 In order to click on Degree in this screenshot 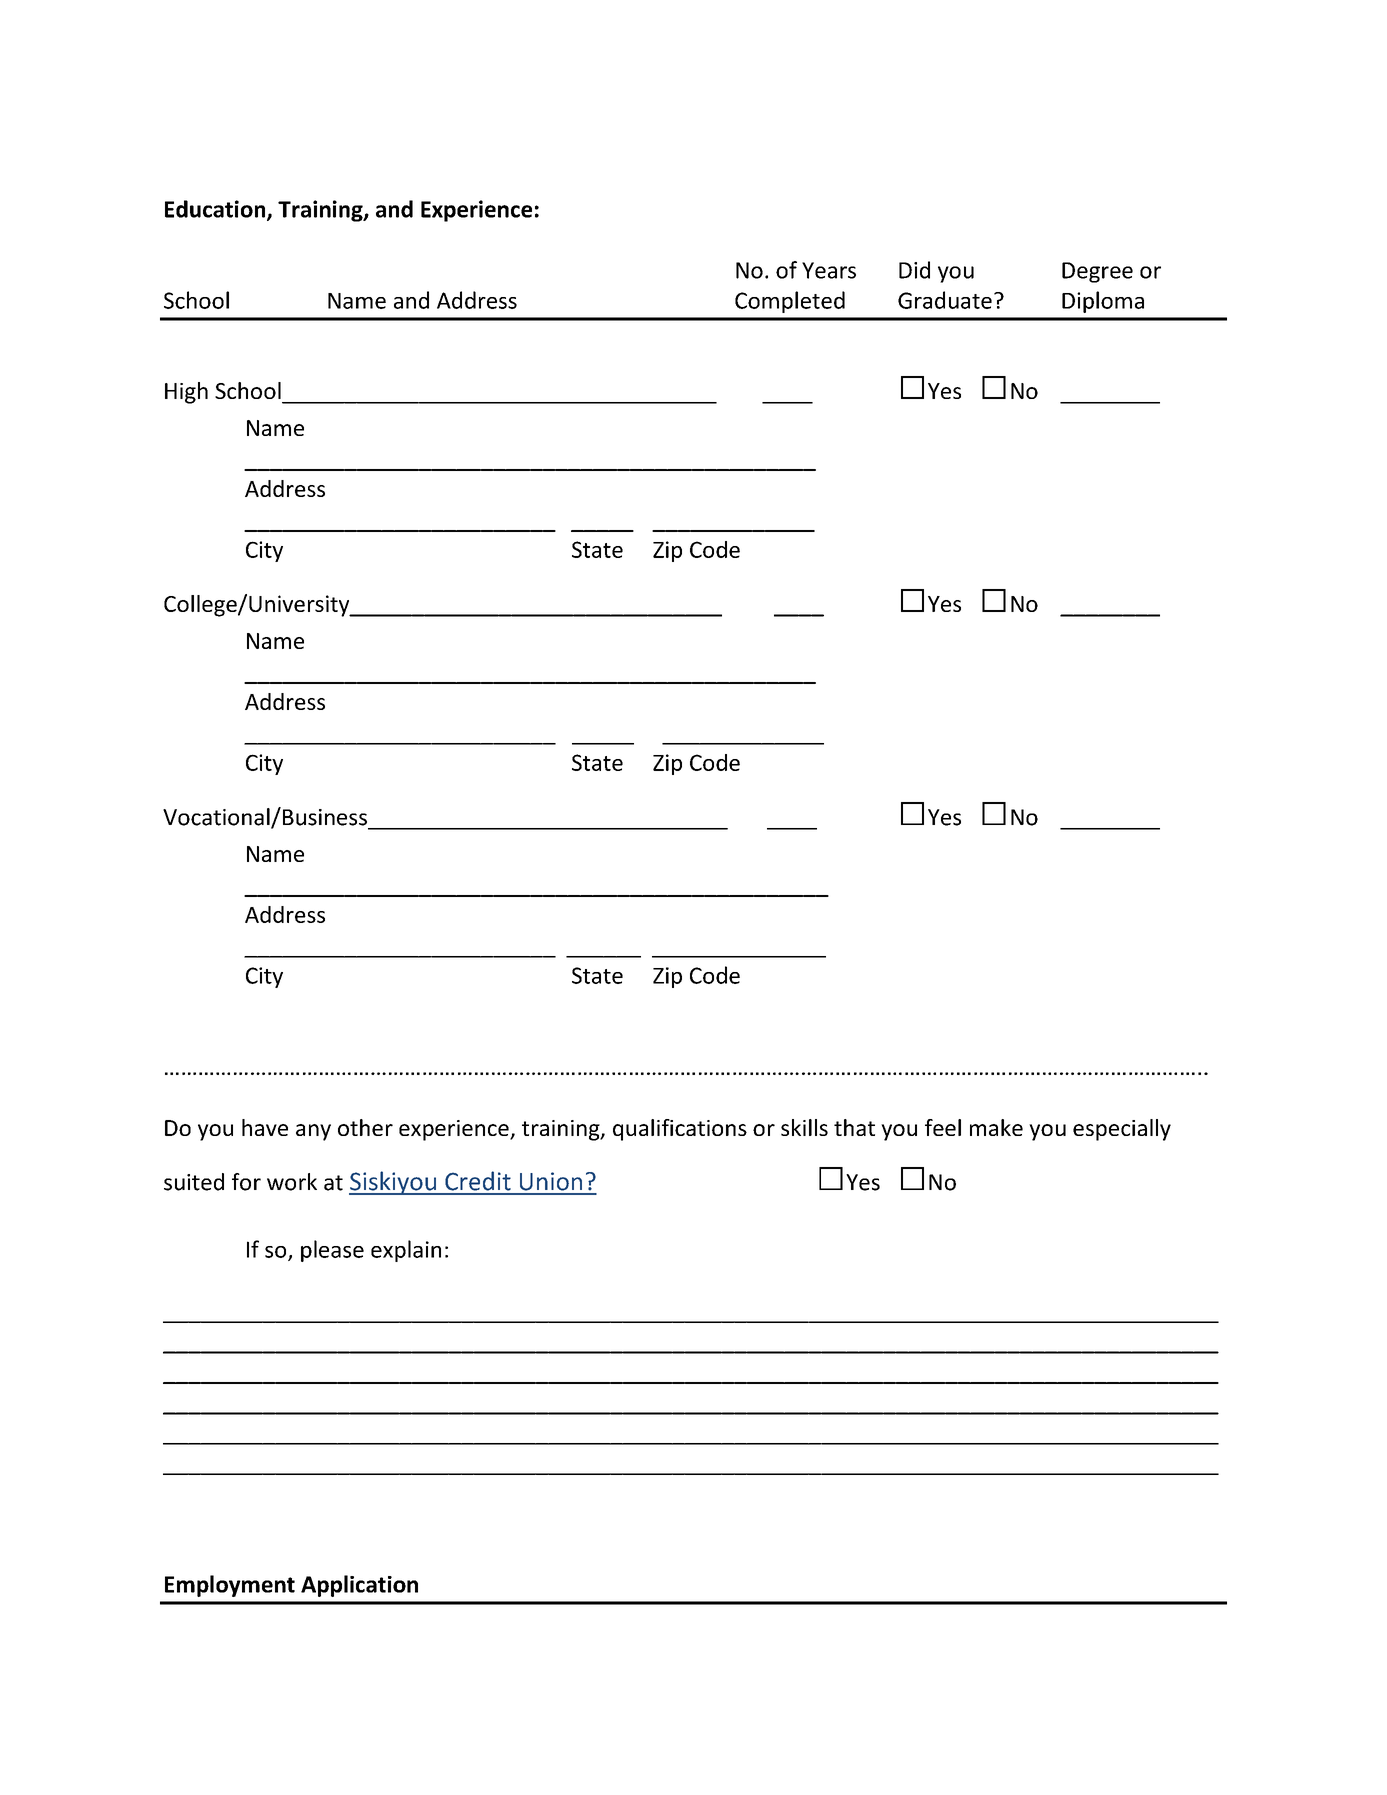, I will do `click(1097, 272)`.
